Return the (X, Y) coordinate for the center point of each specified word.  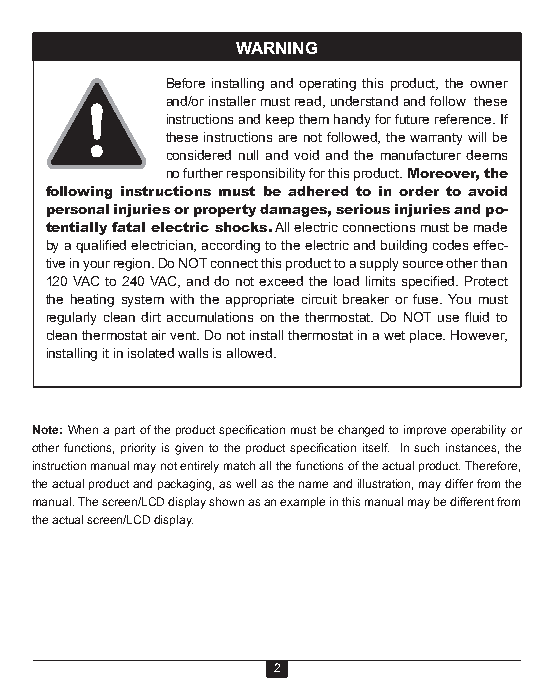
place (427, 336)
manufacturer (421, 155)
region (133, 264)
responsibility (266, 174)
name (313, 484)
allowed (251, 353)
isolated (151, 353)
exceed (281, 281)
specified (429, 282)
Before (186, 83)
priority (138, 449)
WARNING (276, 48)
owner (489, 84)
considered (199, 155)
